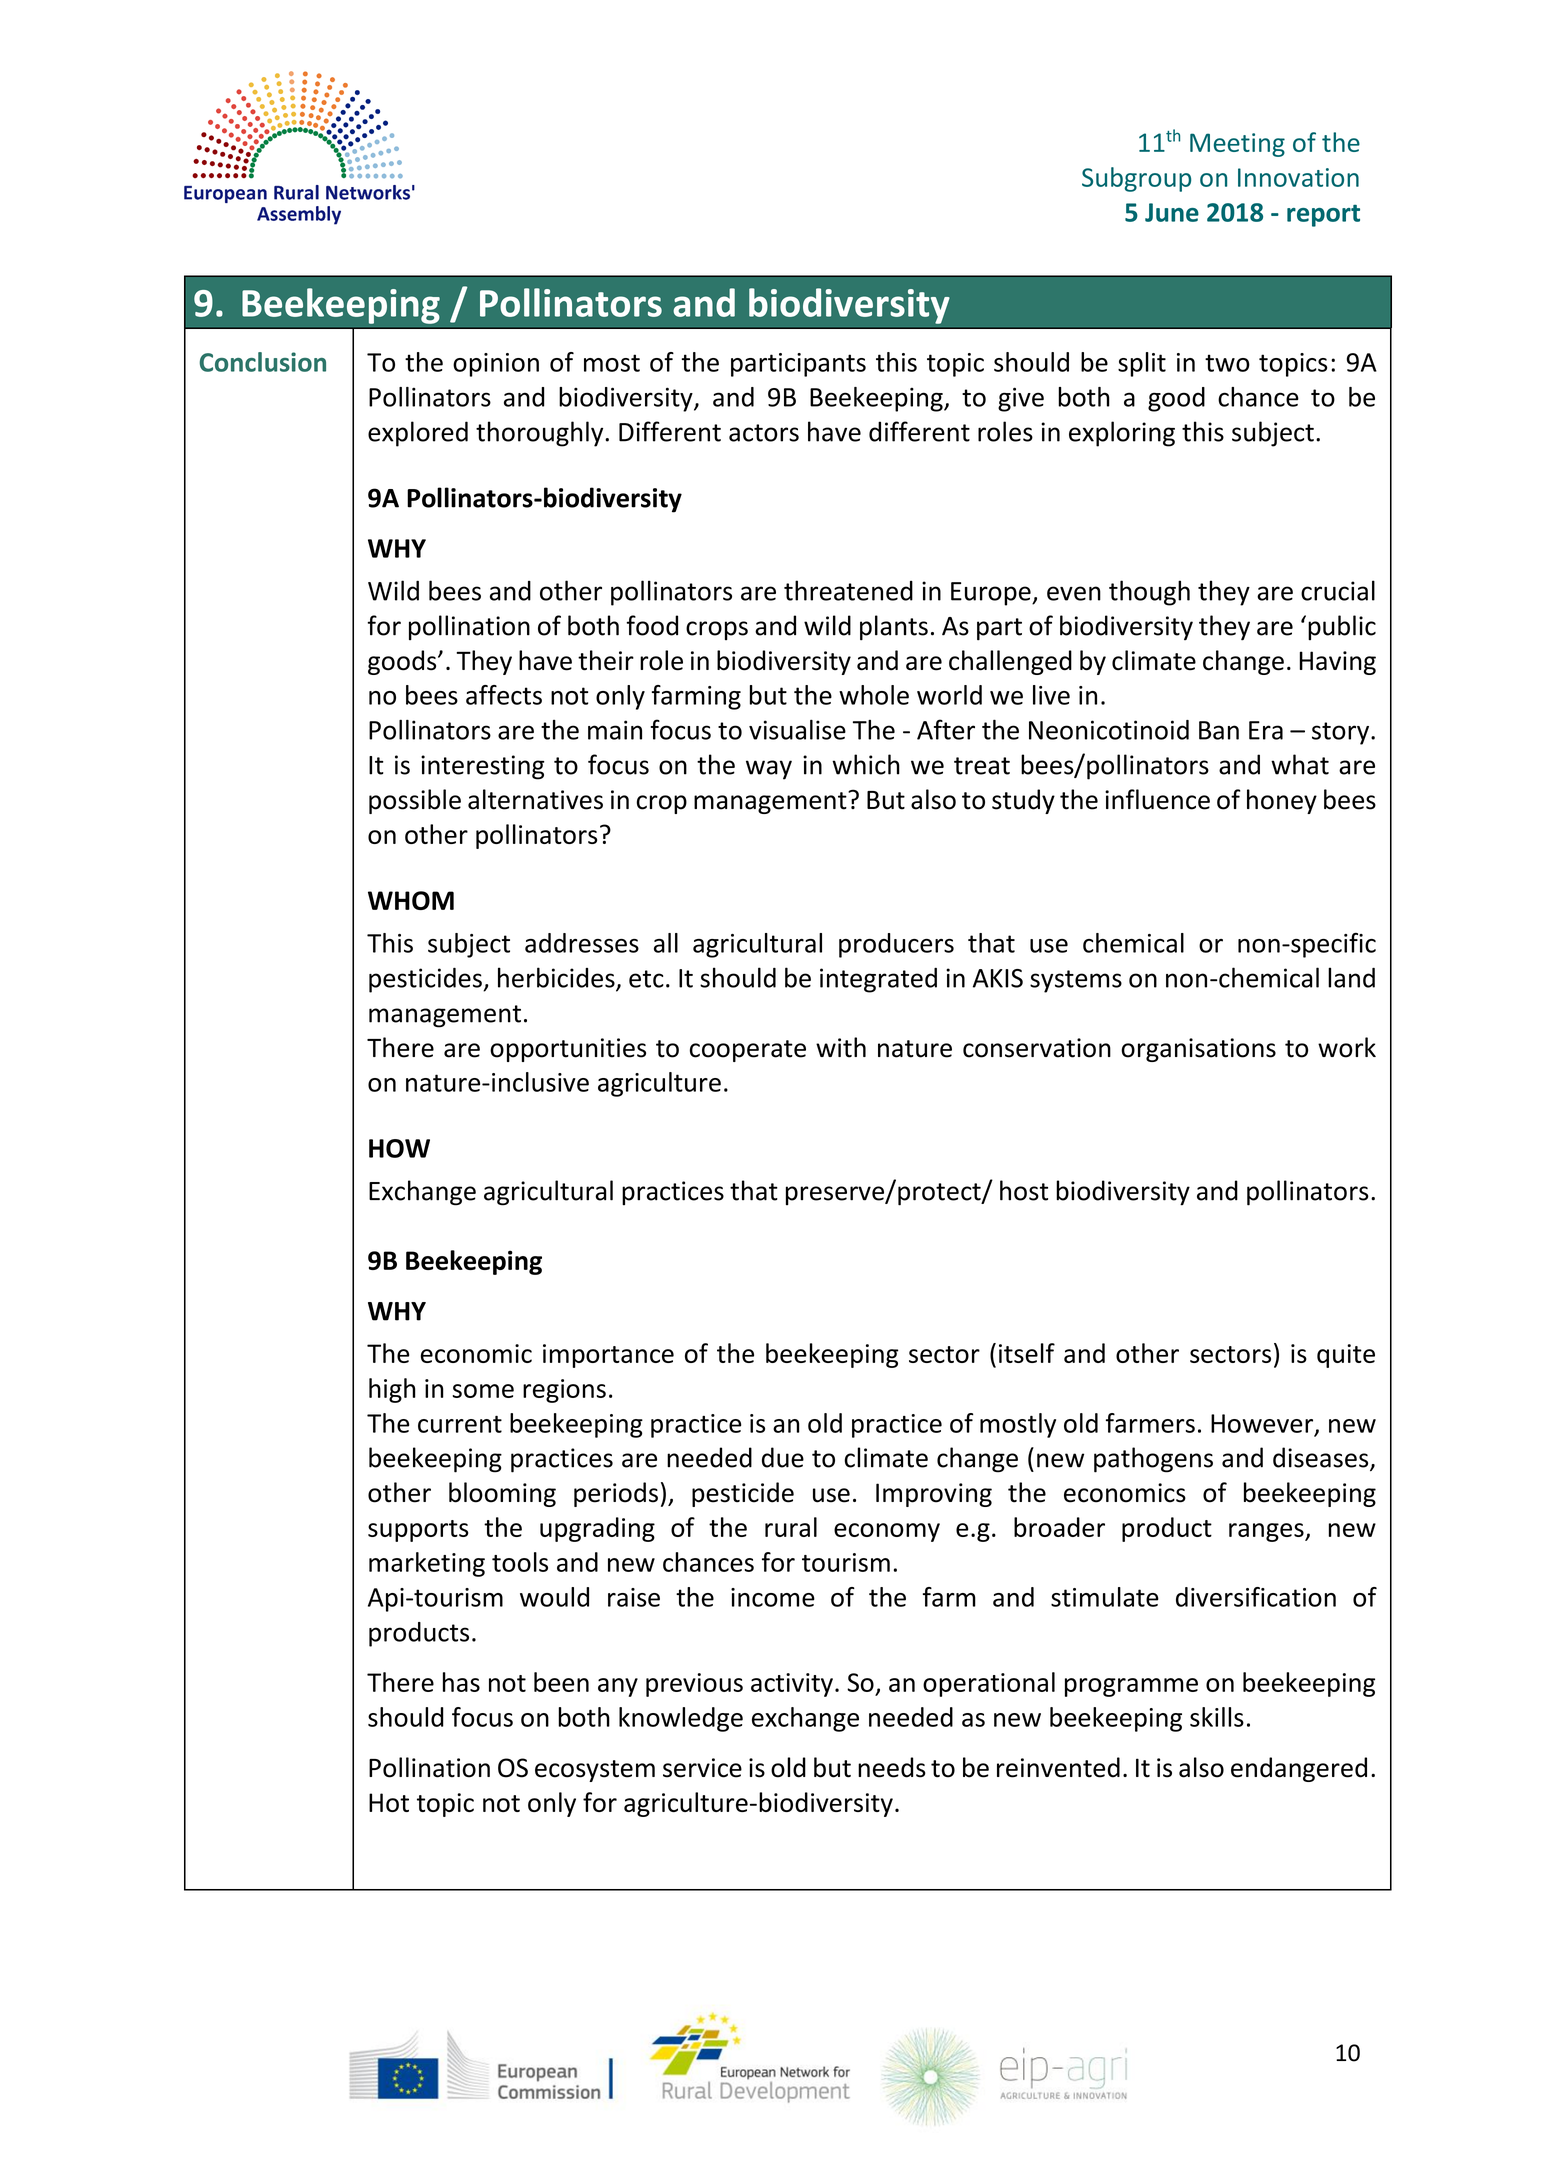 The width and height of the page is (1544, 2183). Describe the element at coordinates (1346, 1356) in the page. I see `quite` at that location.
